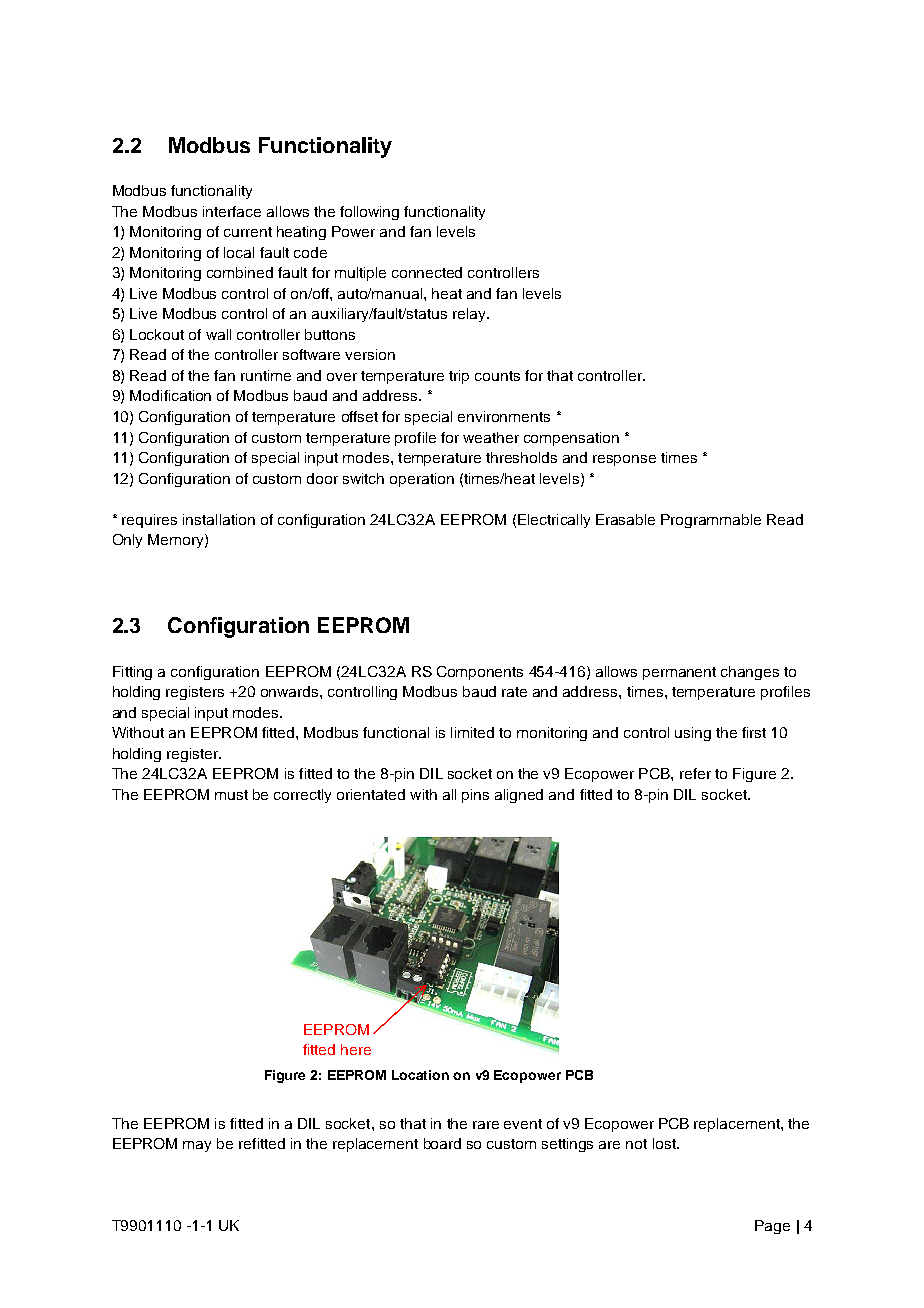  I want to click on here, so click(356, 1049).
